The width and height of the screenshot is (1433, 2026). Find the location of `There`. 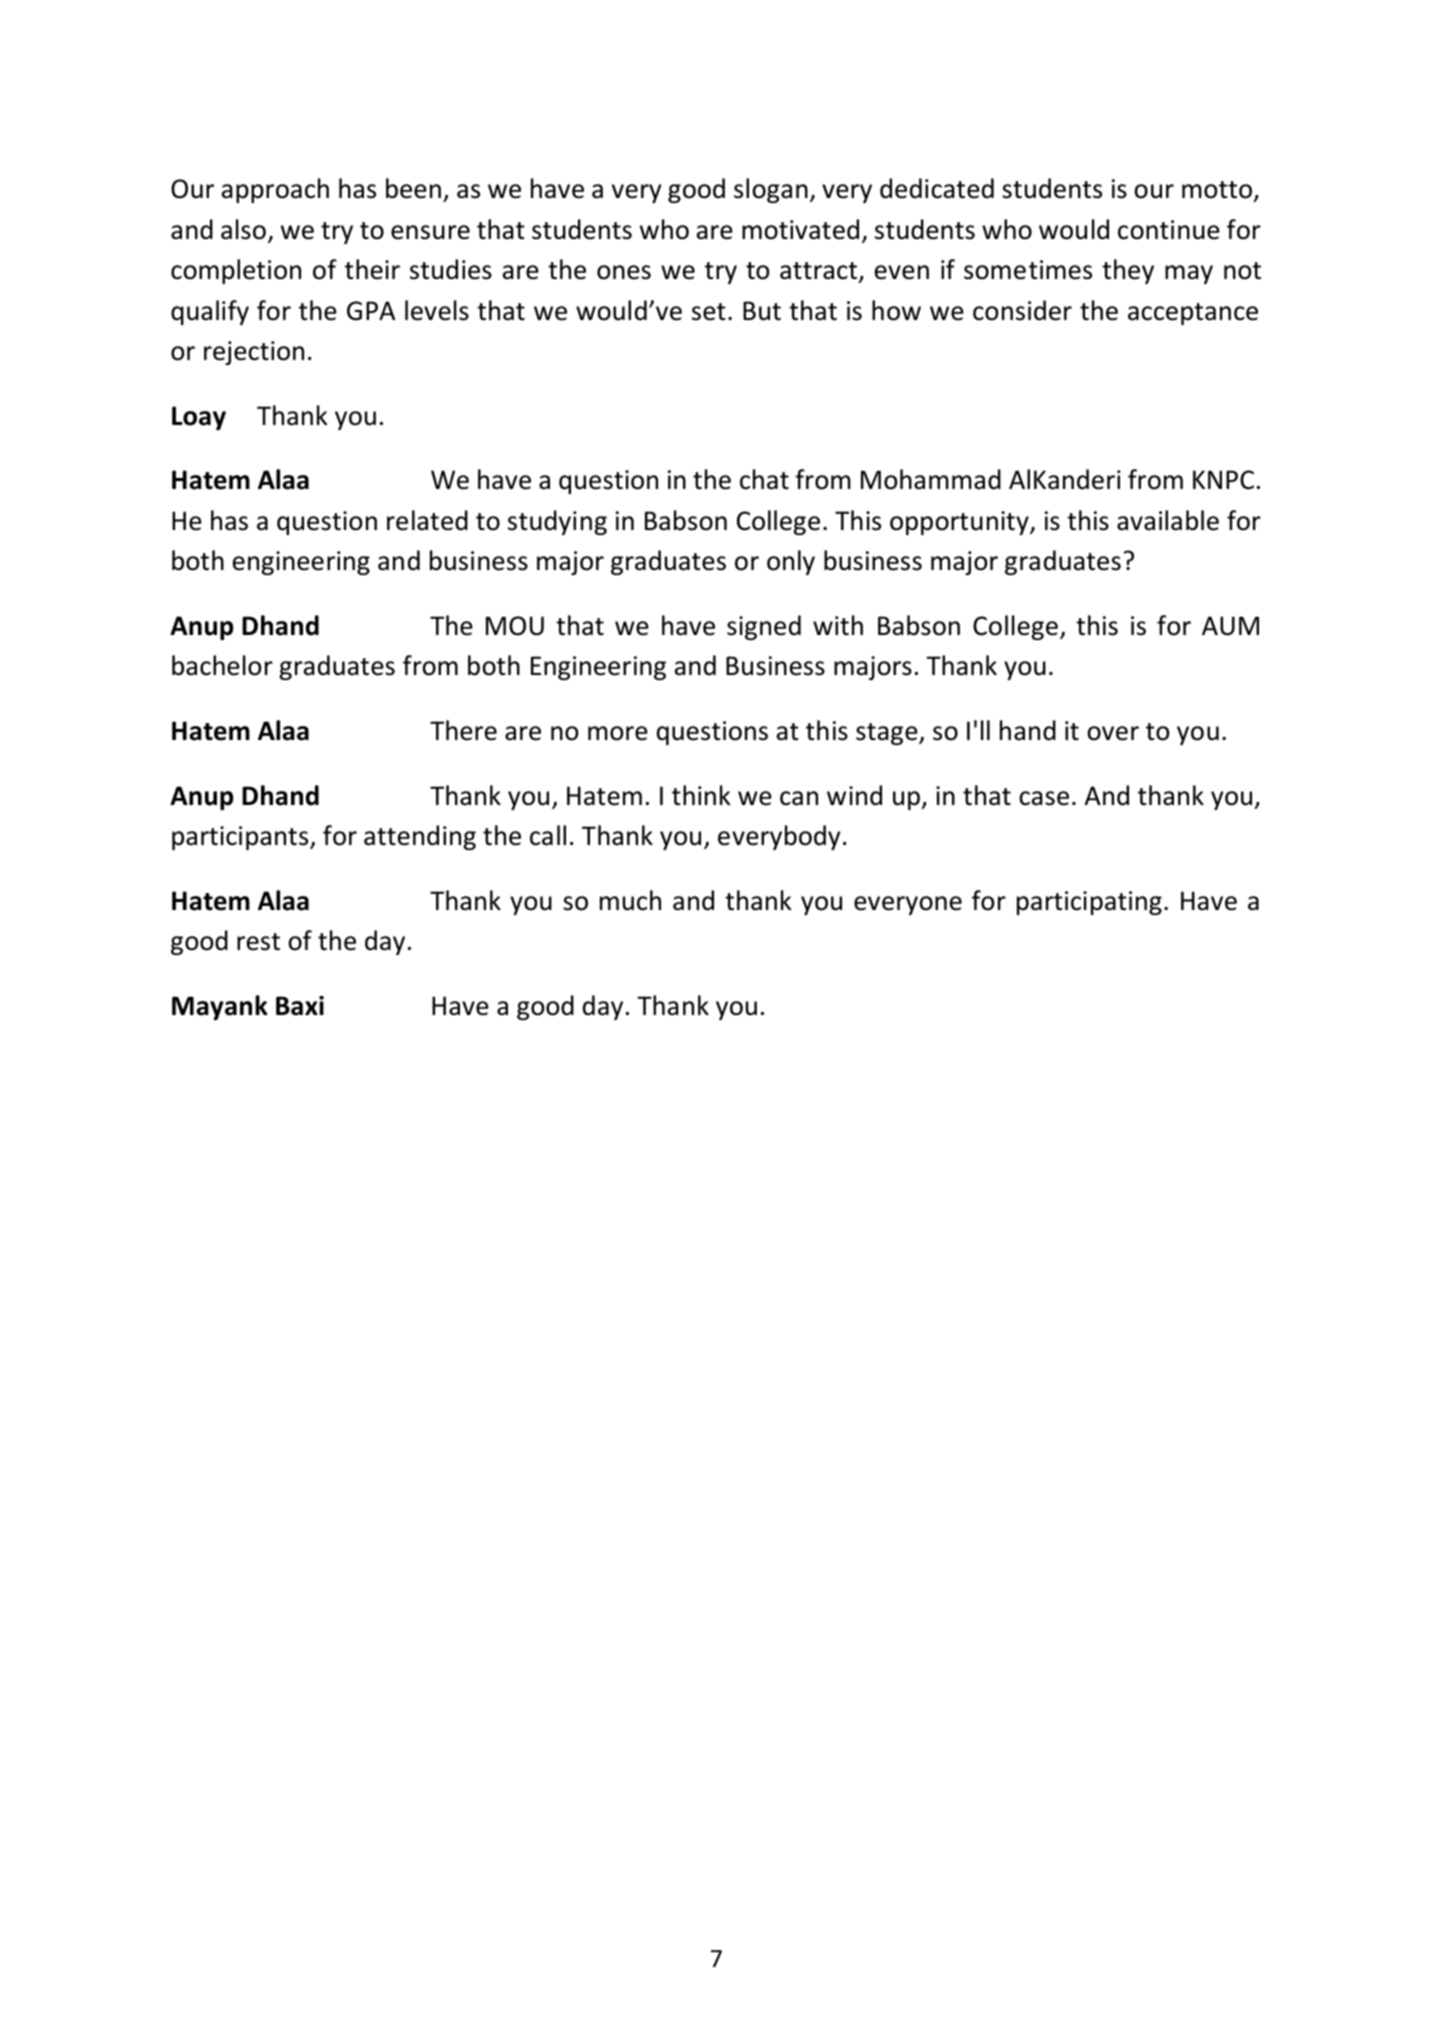

There is located at coordinates (463, 730).
